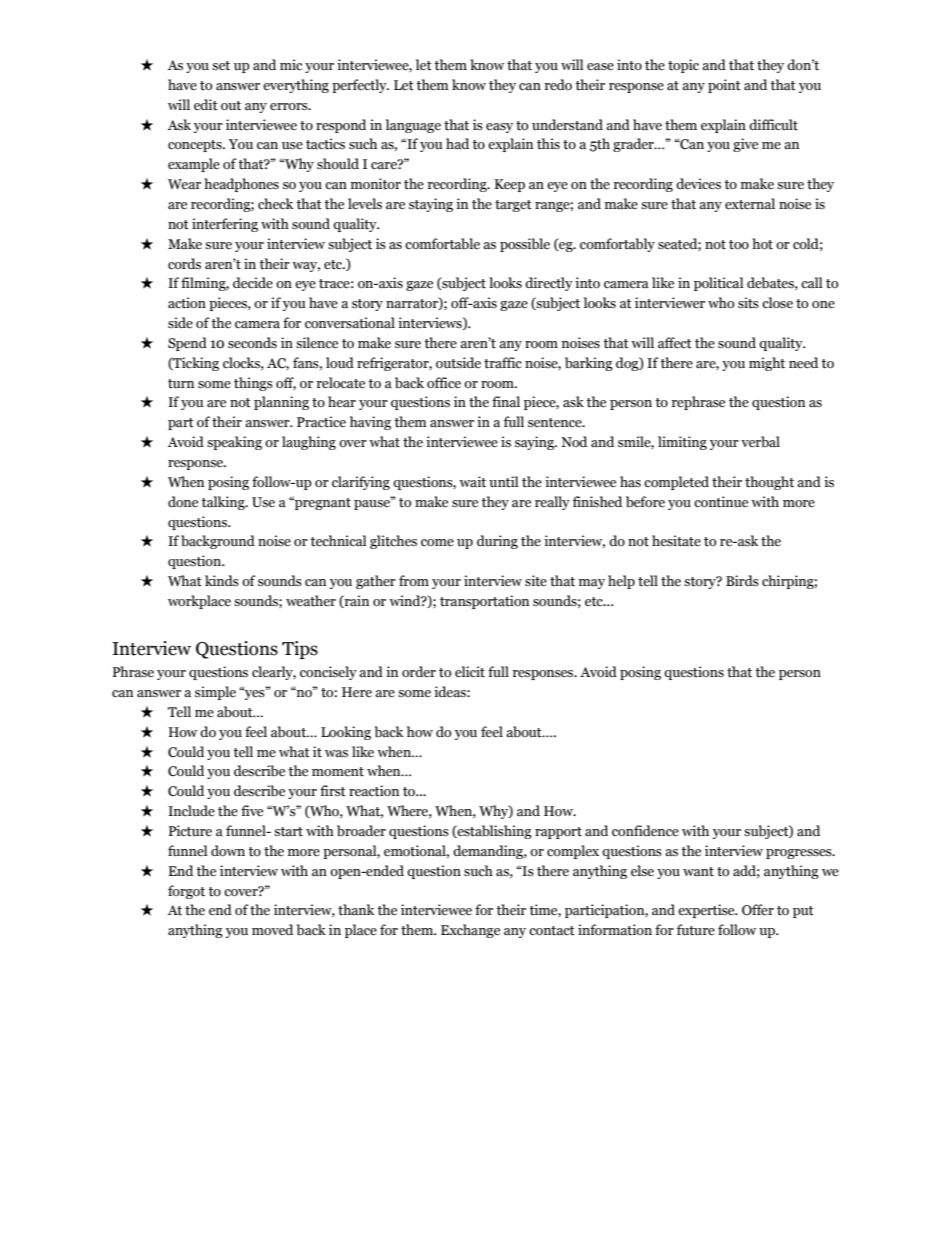 The width and height of the screenshot is (952, 1233). Describe the element at coordinates (724, 86) in the screenshot. I see `point` at that location.
